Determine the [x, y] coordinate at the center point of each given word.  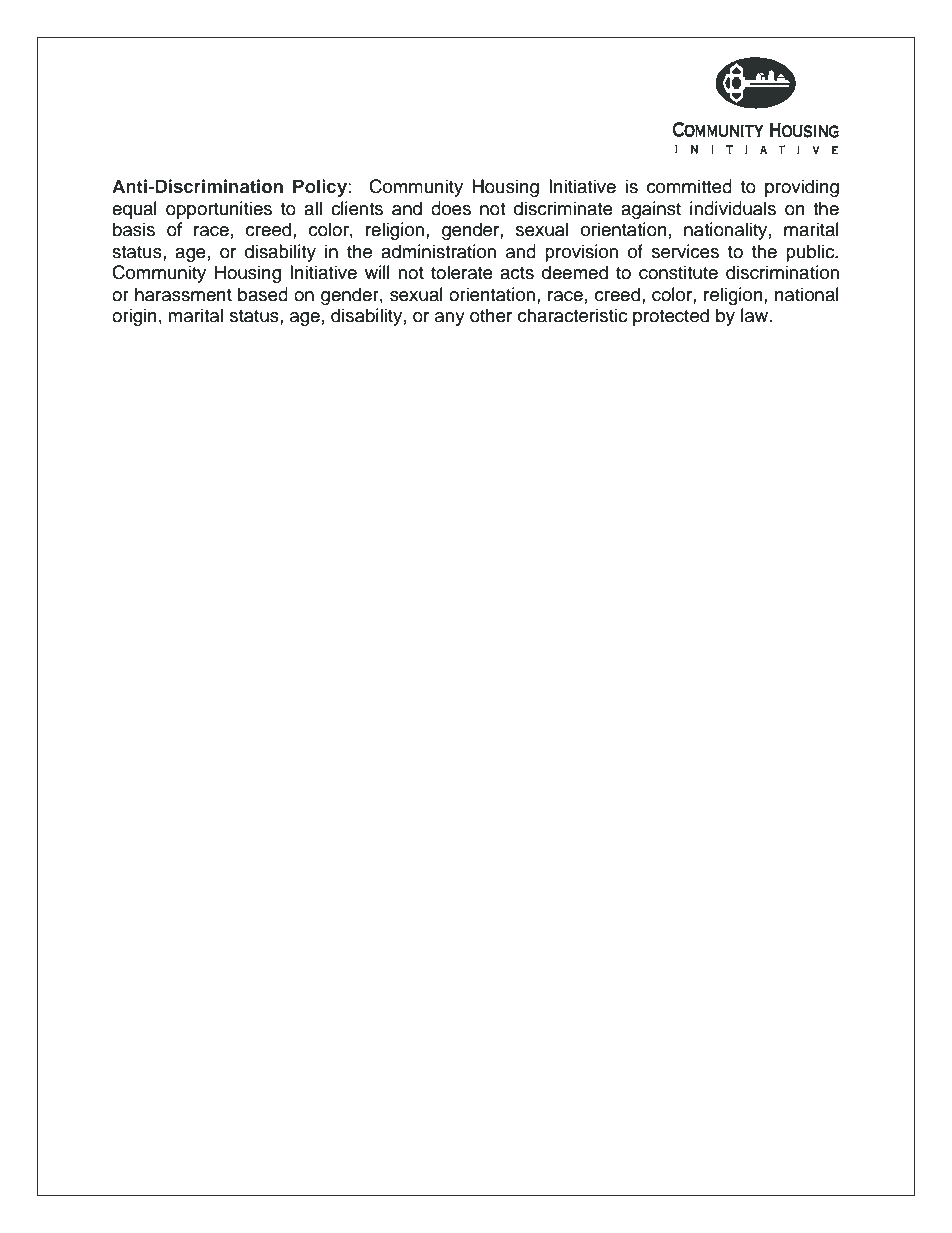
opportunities [219, 210]
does [451, 208]
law [756, 315]
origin [134, 317]
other [491, 315]
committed [689, 186]
